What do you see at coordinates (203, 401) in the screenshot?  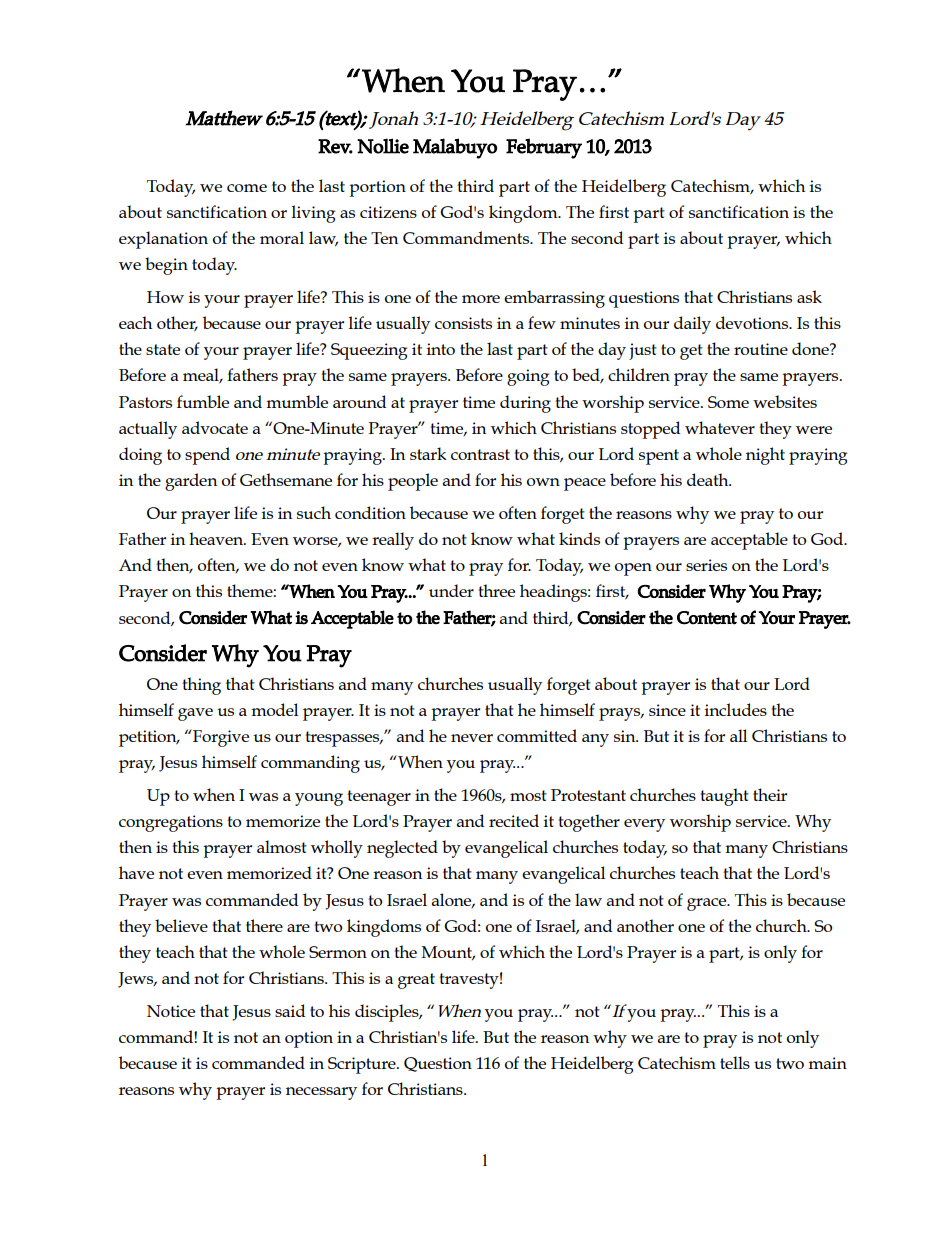 I see `fumble` at bounding box center [203, 401].
